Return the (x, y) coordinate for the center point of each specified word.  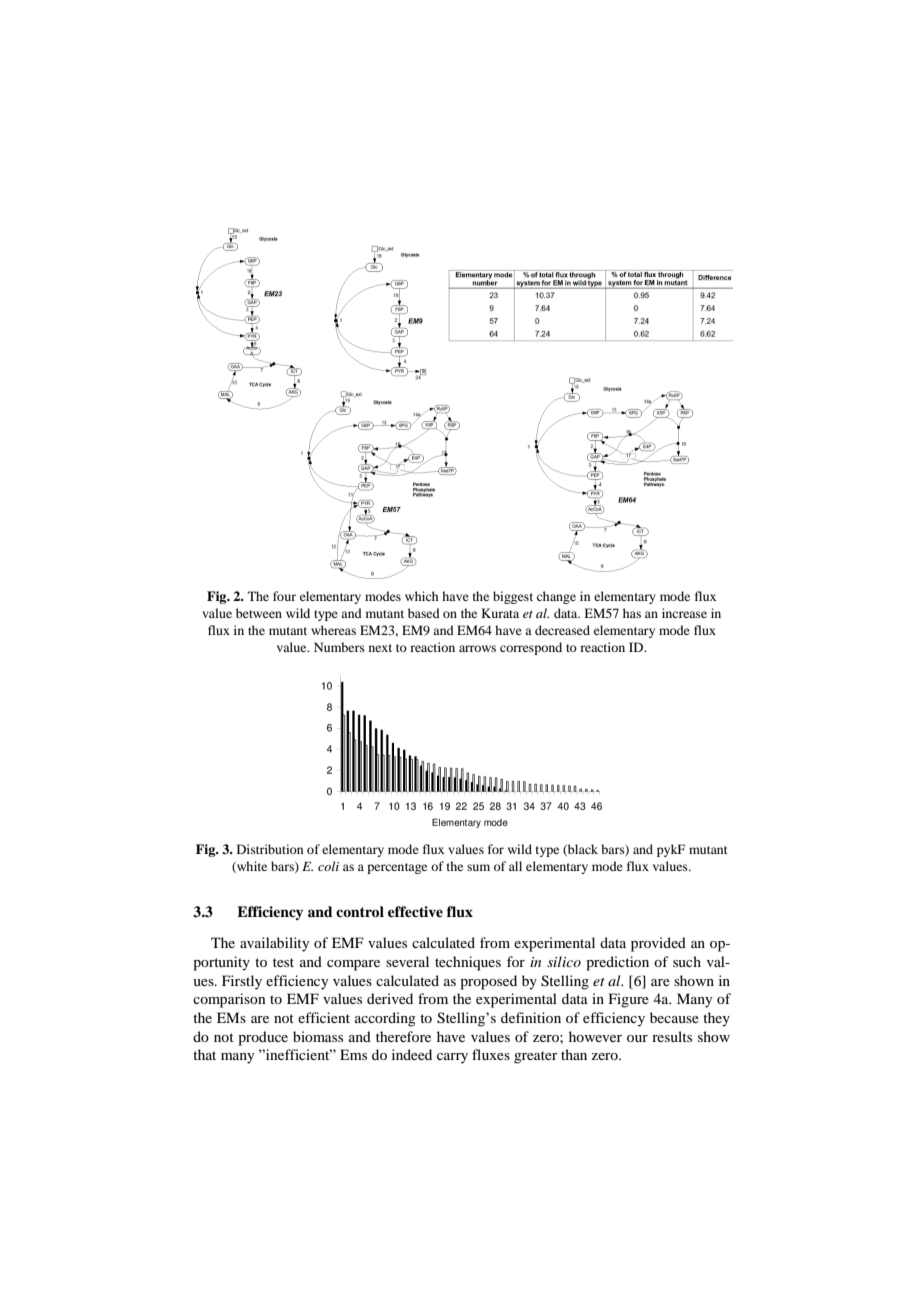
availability (274, 944)
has (632, 613)
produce (263, 1038)
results (672, 1036)
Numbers (339, 647)
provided (658, 944)
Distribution (270, 849)
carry (452, 1058)
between (259, 613)
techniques (468, 963)
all (515, 866)
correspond (531, 648)
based (424, 613)
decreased (562, 630)
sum (478, 867)
